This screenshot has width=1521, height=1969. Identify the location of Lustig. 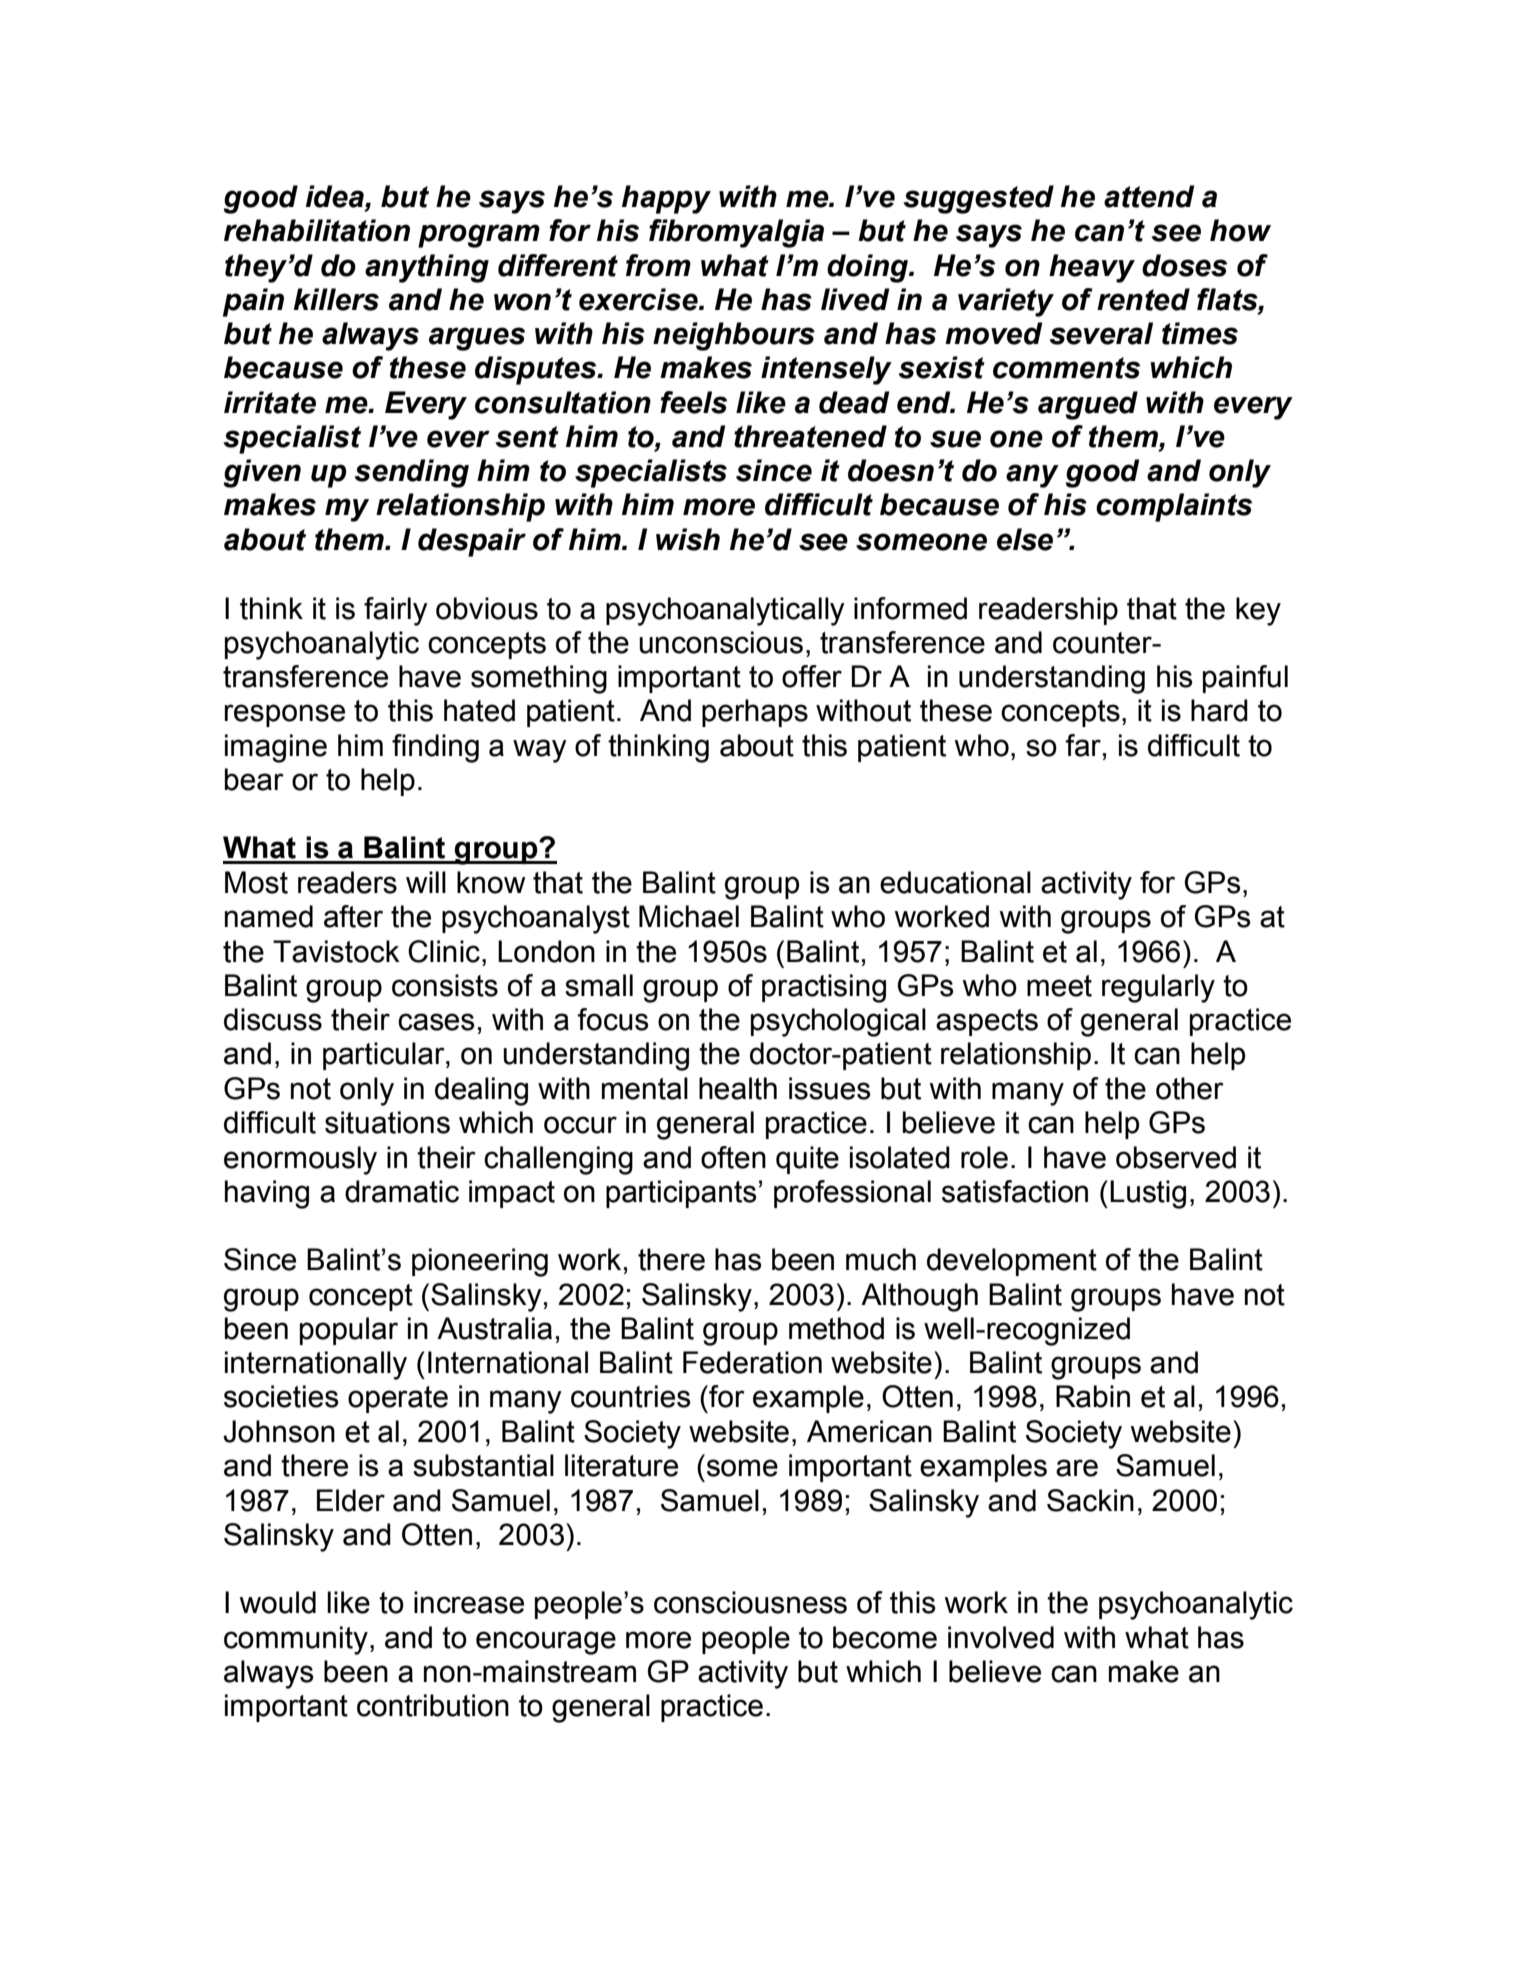
(1148, 1194).
